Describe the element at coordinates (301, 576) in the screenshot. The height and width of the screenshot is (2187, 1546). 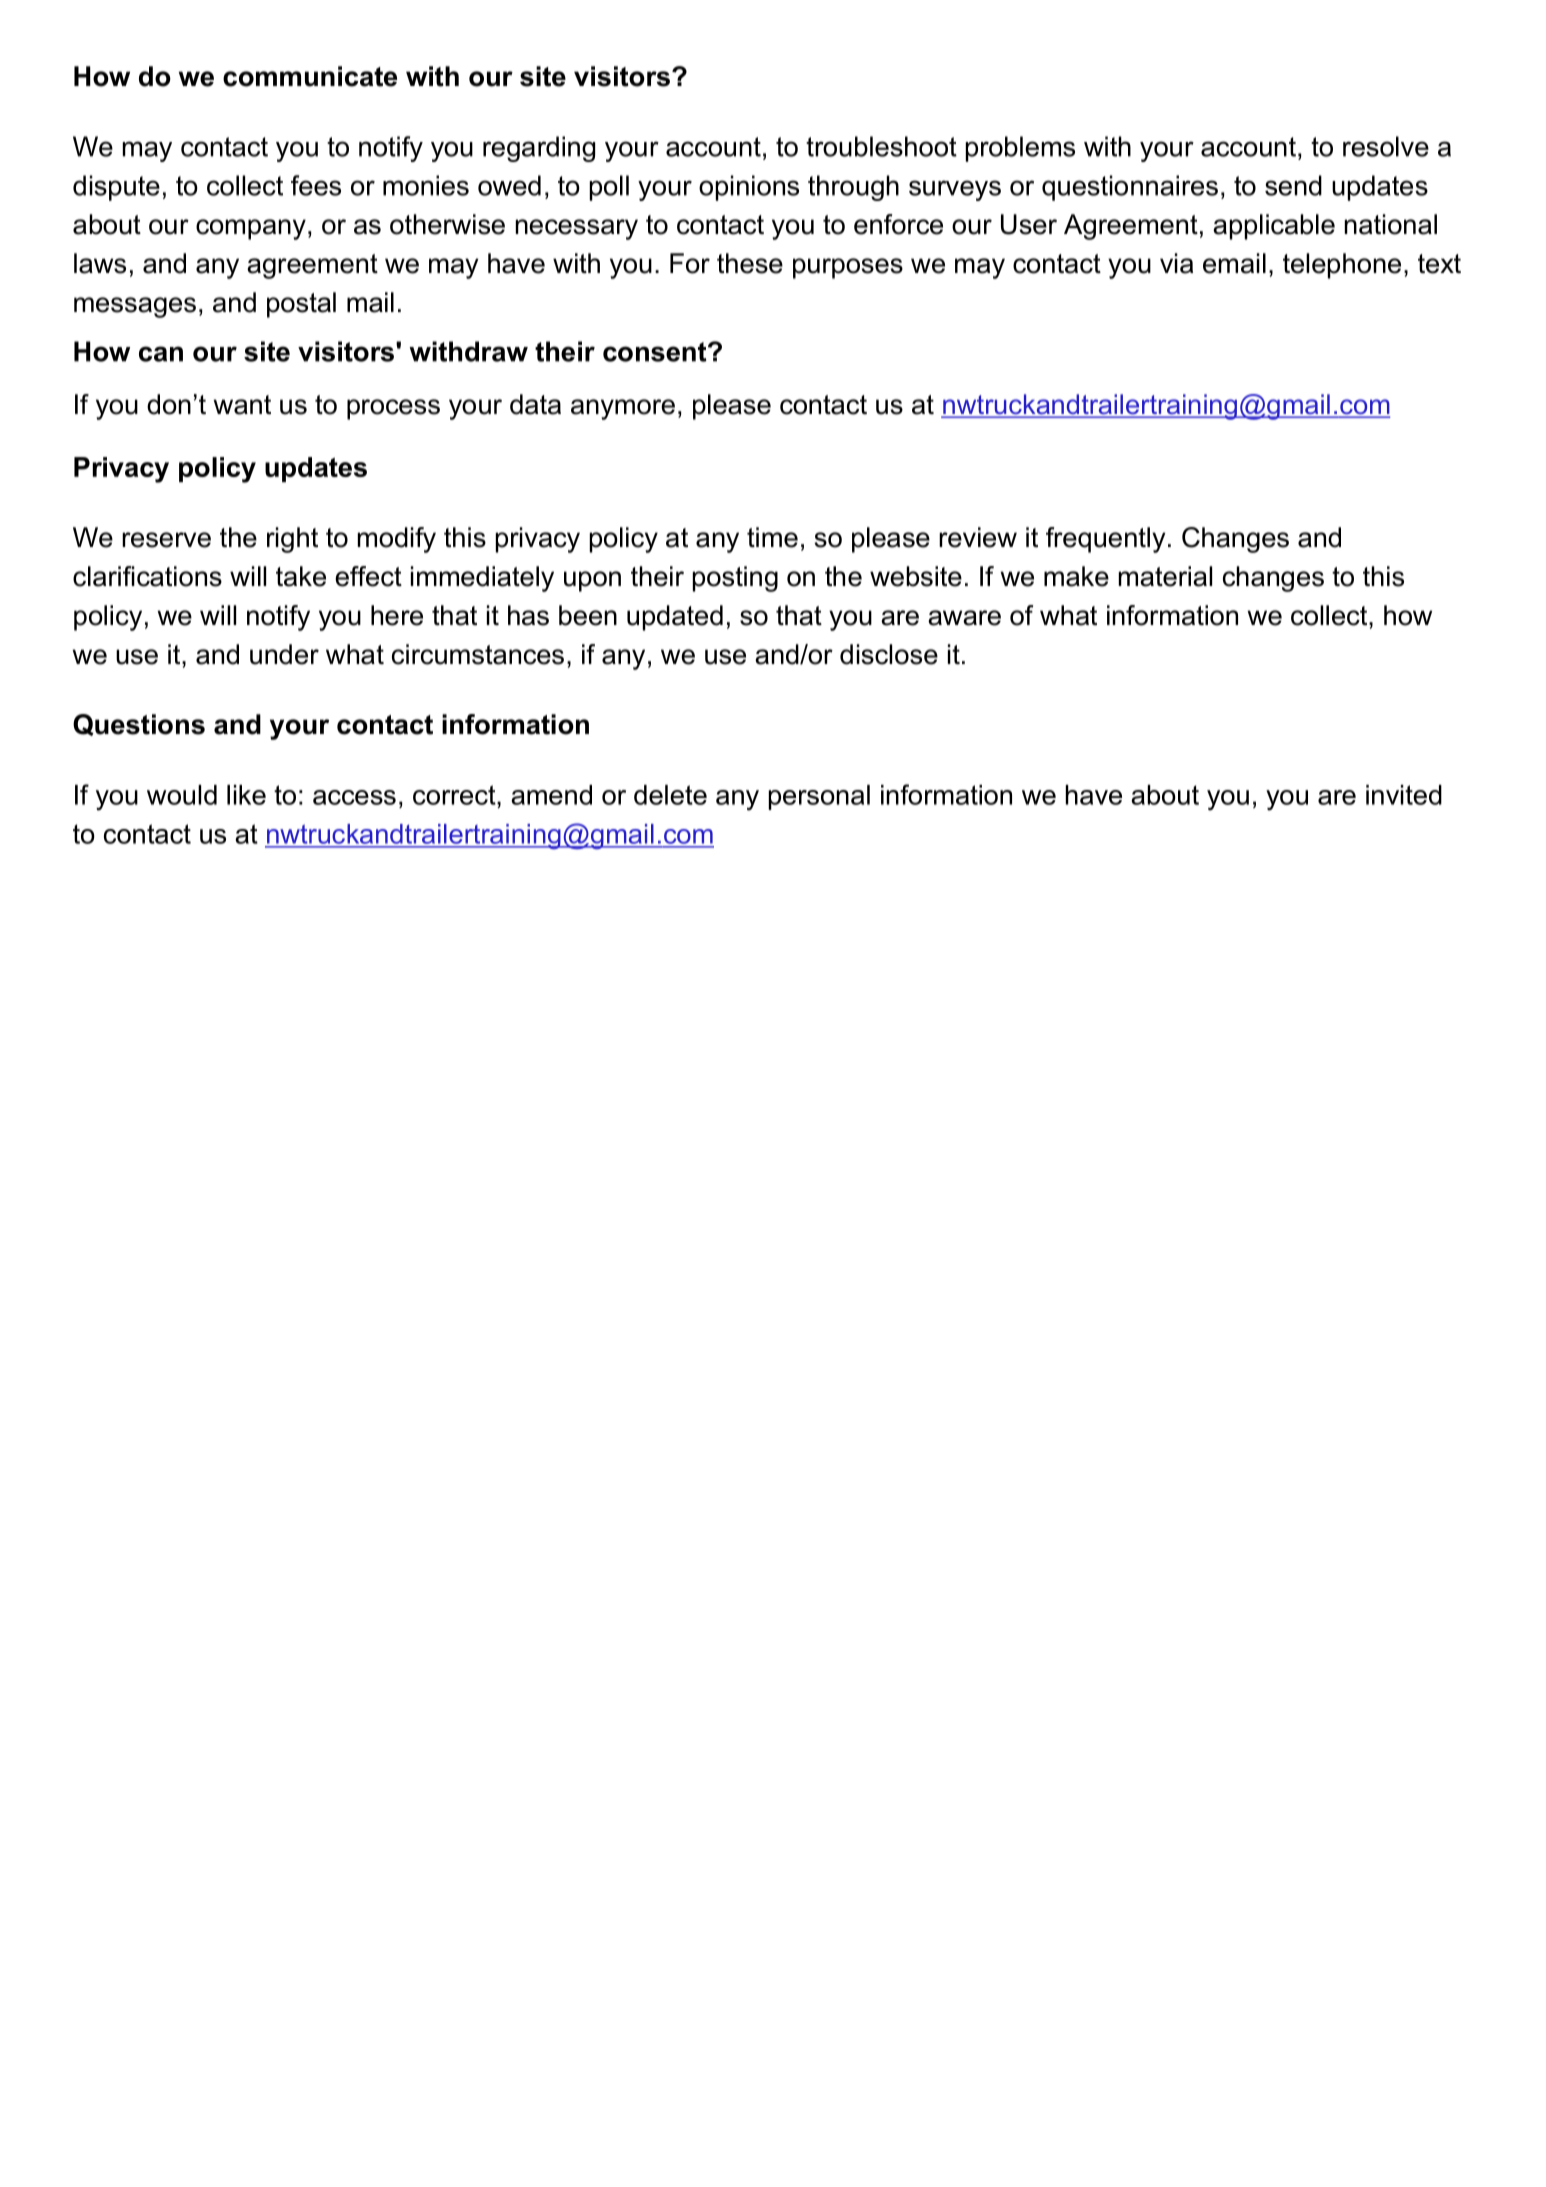
I see `take` at that location.
